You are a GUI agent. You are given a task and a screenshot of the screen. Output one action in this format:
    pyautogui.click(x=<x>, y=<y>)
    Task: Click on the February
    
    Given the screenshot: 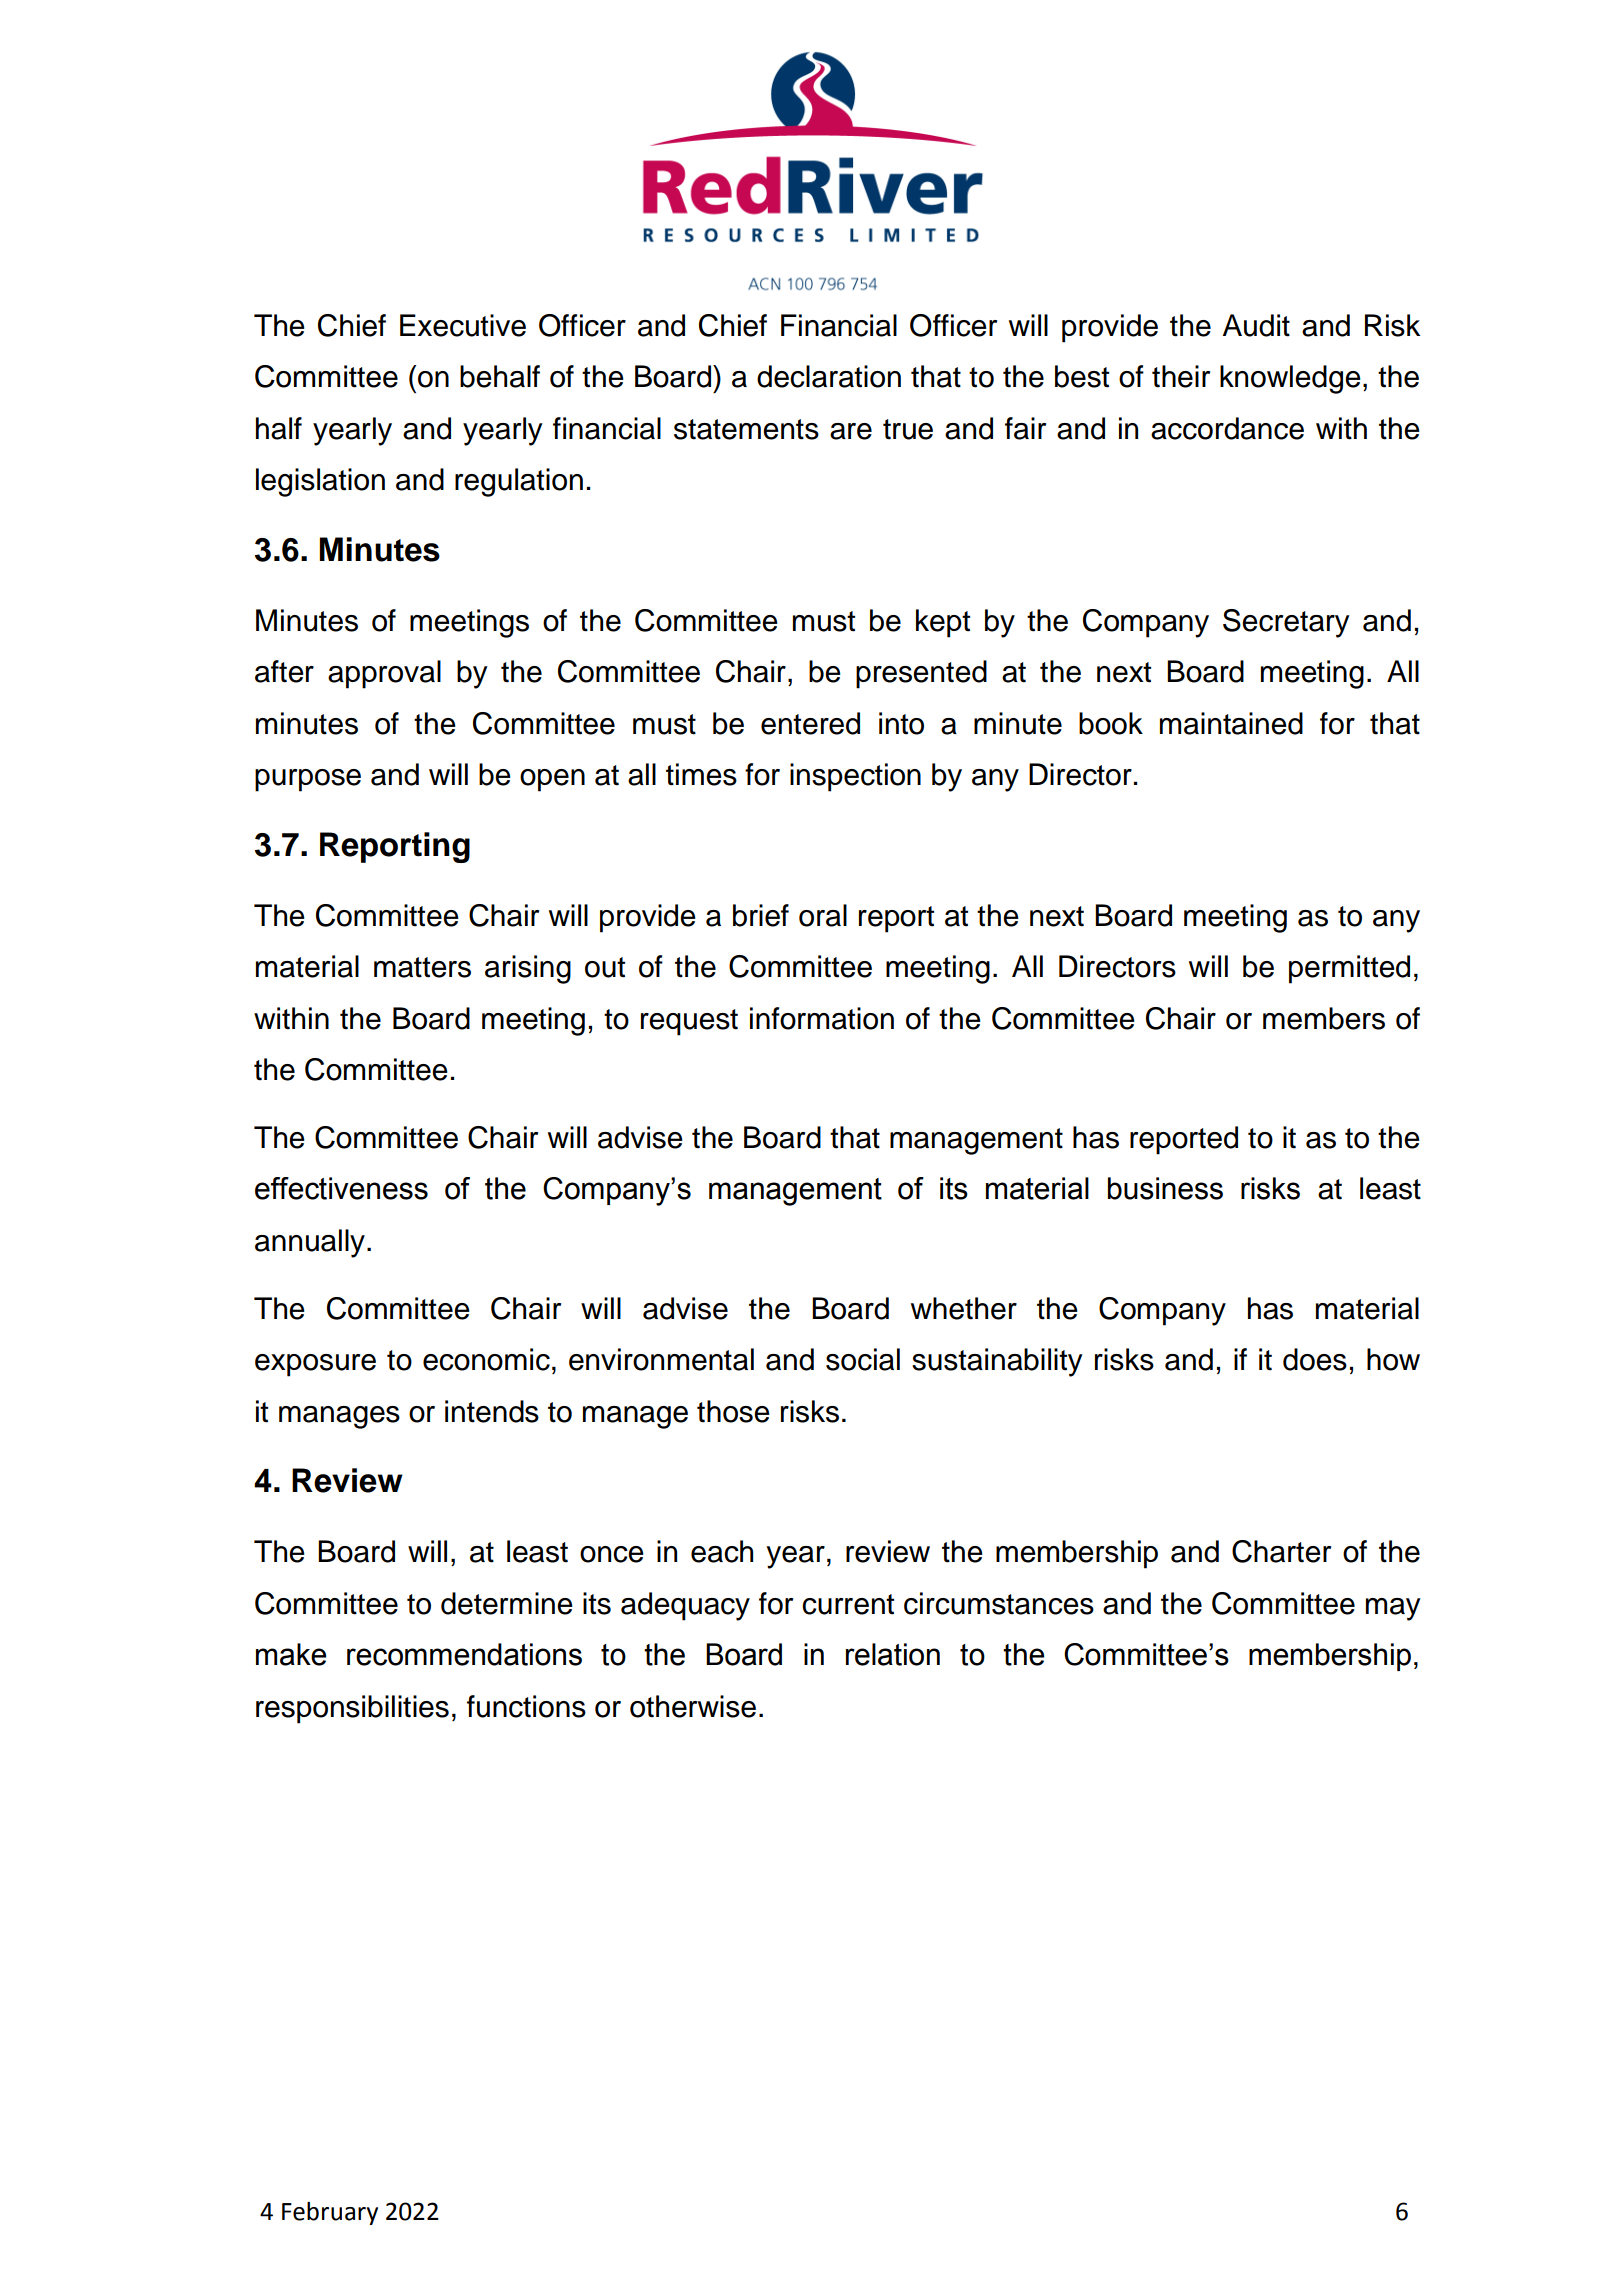 What is the action you would take?
    pyautogui.click(x=330, y=2213)
